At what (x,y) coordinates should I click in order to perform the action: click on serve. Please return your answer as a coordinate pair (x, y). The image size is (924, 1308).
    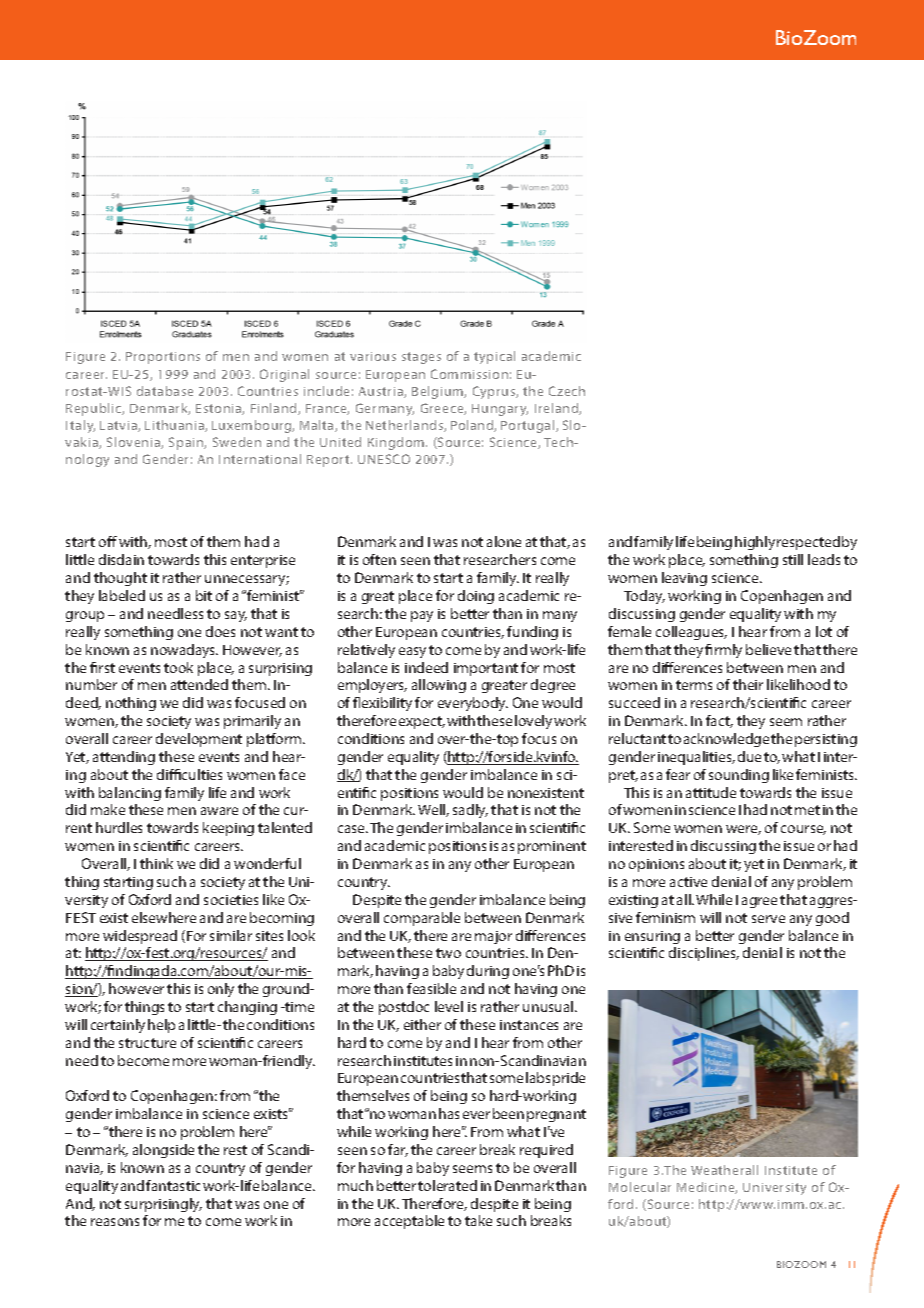
    Looking at the image, I should click on (768, 919).
